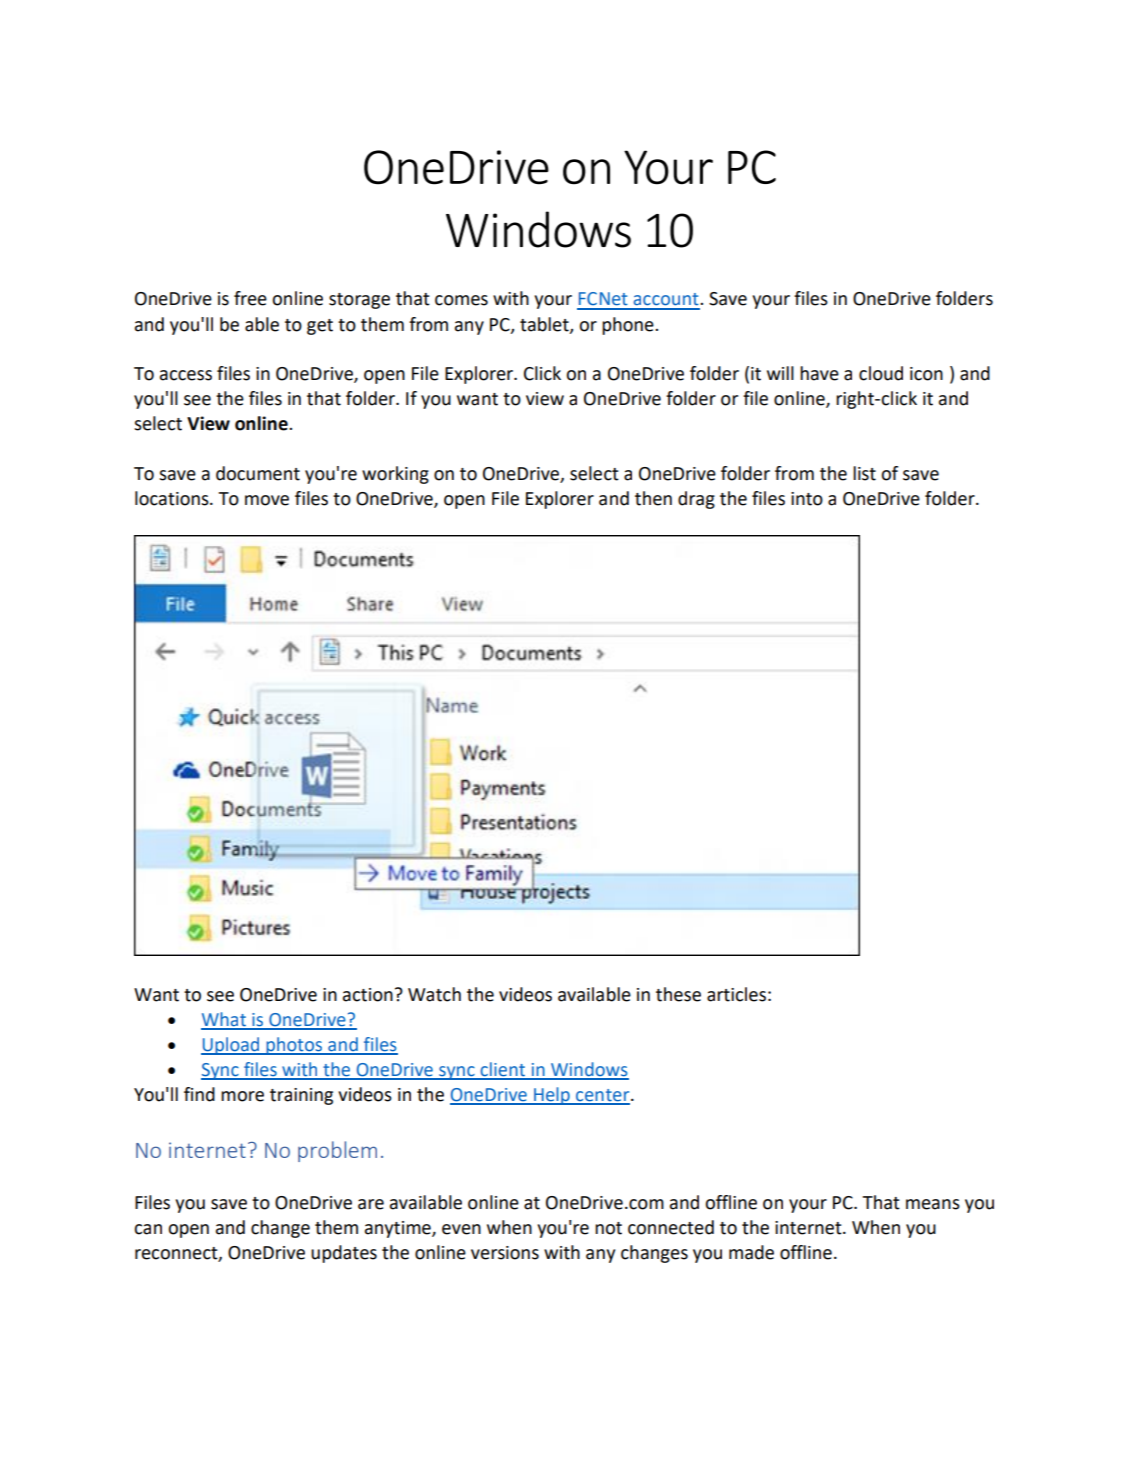 The height and width of the screenshot is (1472, 1138). I want to click on move, so click(267, 500).
